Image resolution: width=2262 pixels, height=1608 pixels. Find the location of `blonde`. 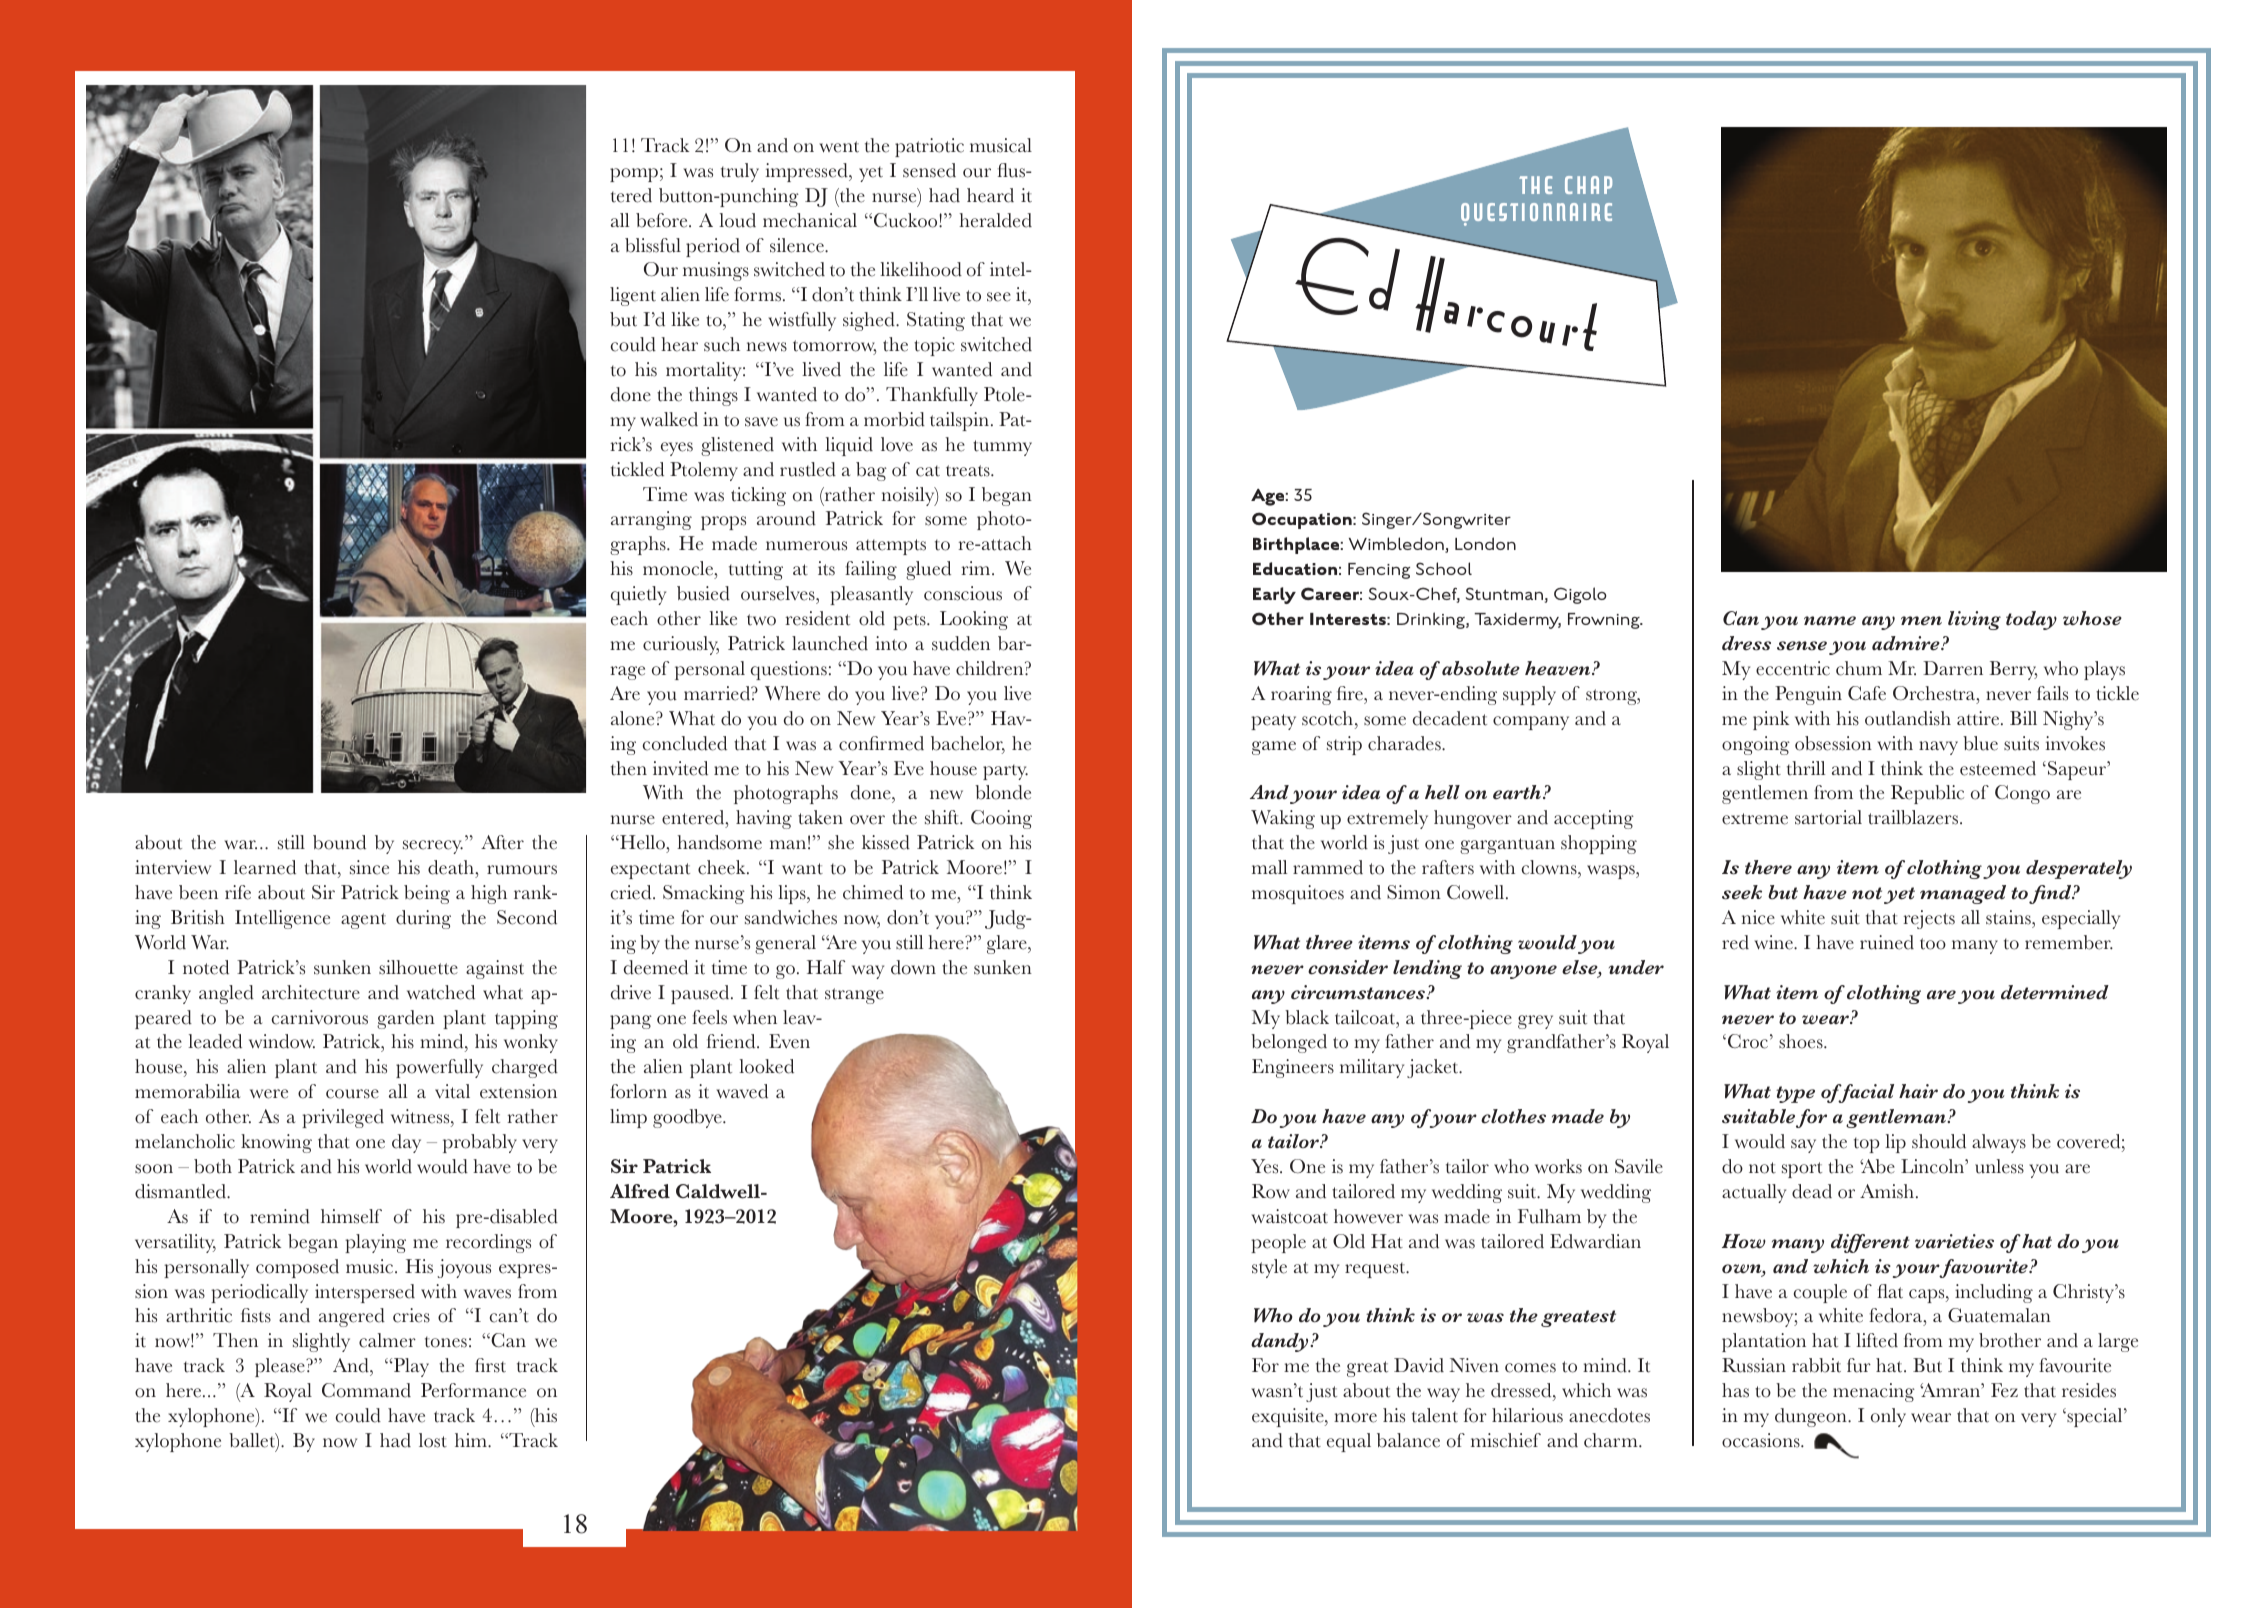

blonde is located at coordinates (1003, 792).
